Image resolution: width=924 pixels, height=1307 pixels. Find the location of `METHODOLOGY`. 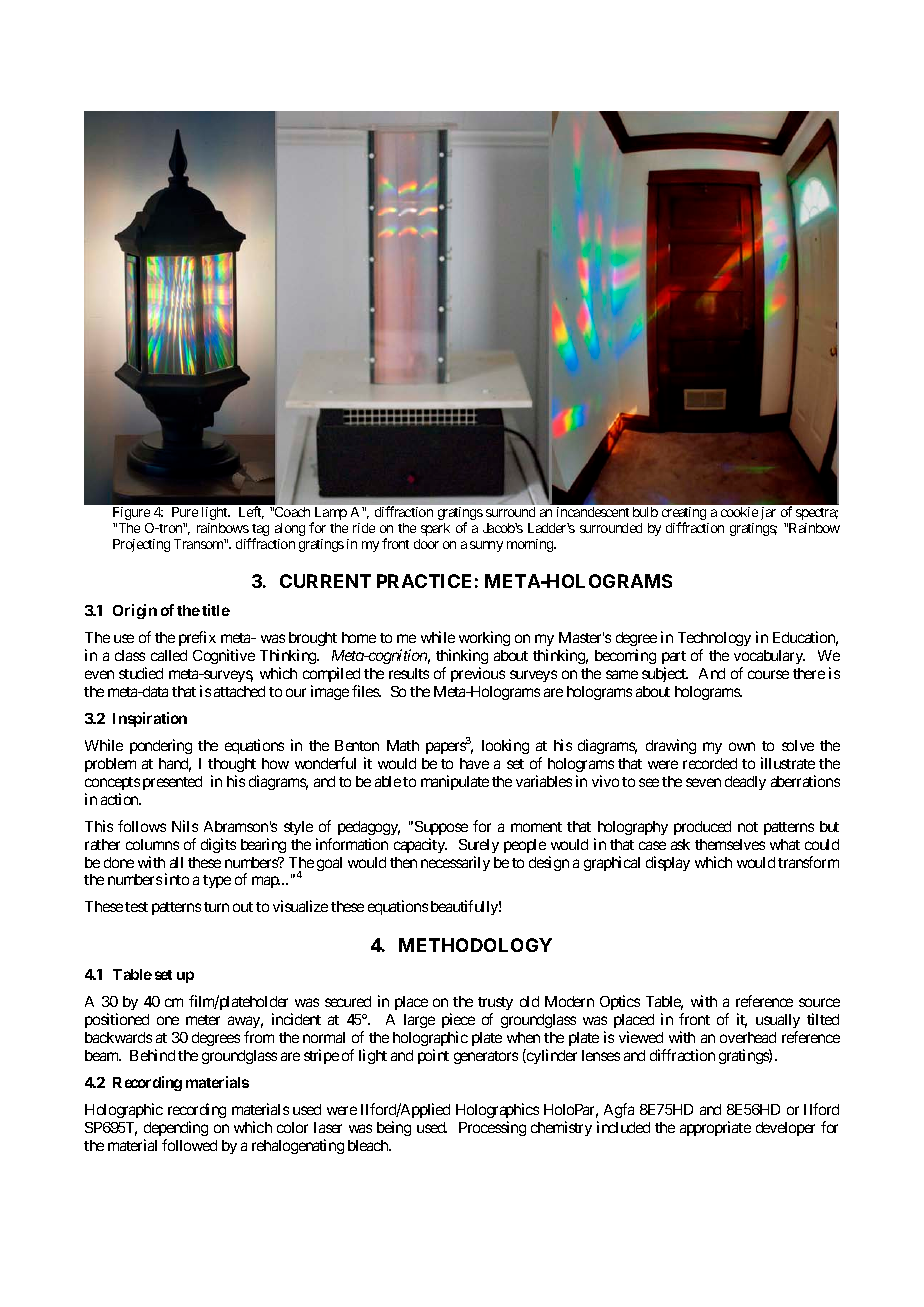

METHODOLOGY is located at coordinates (475, 945).
